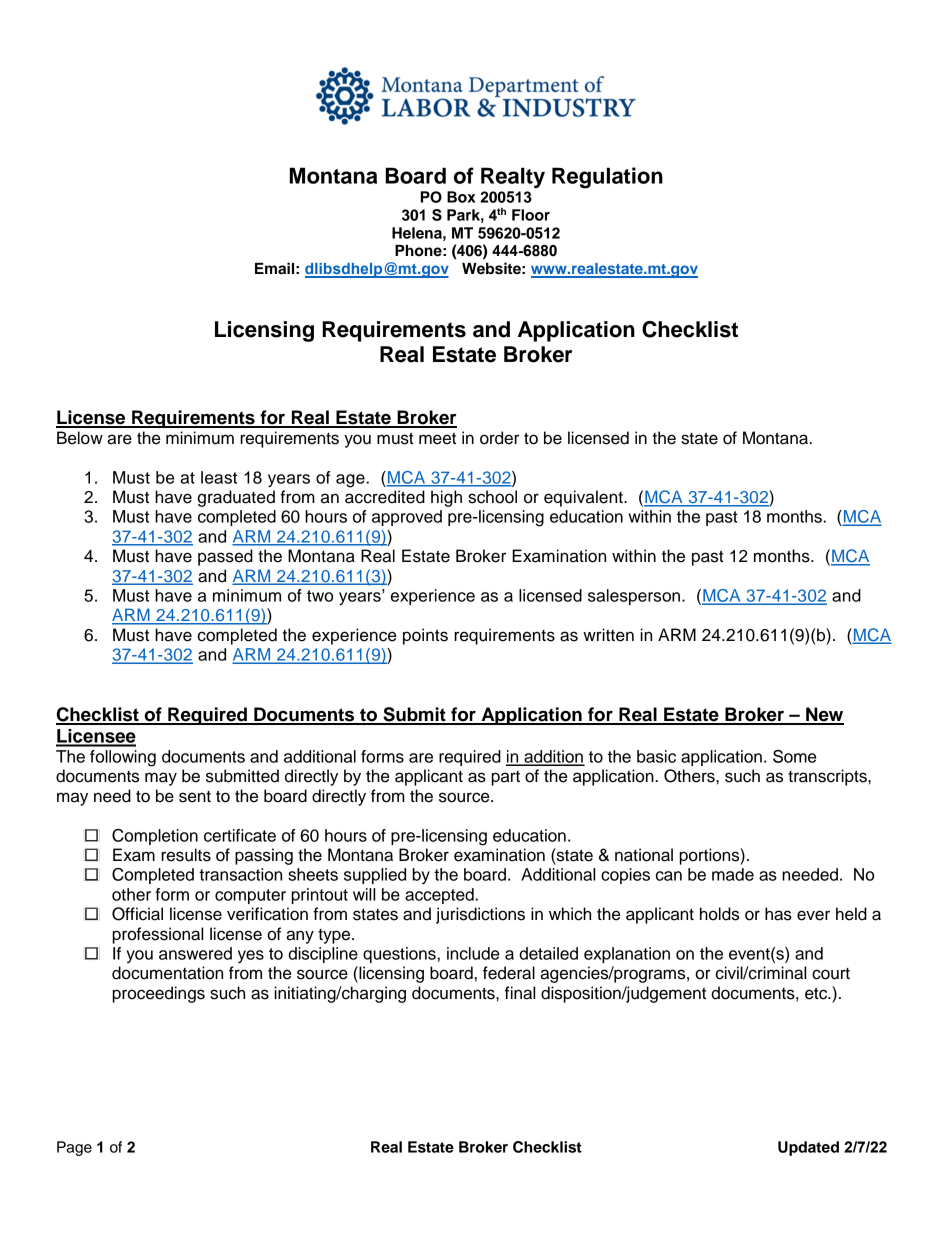 This screenshot has height=1233, width=952. What do you see at coordinates (461, 197) in the screenshot?
I see `Box` at bounding box center [461, 197].
